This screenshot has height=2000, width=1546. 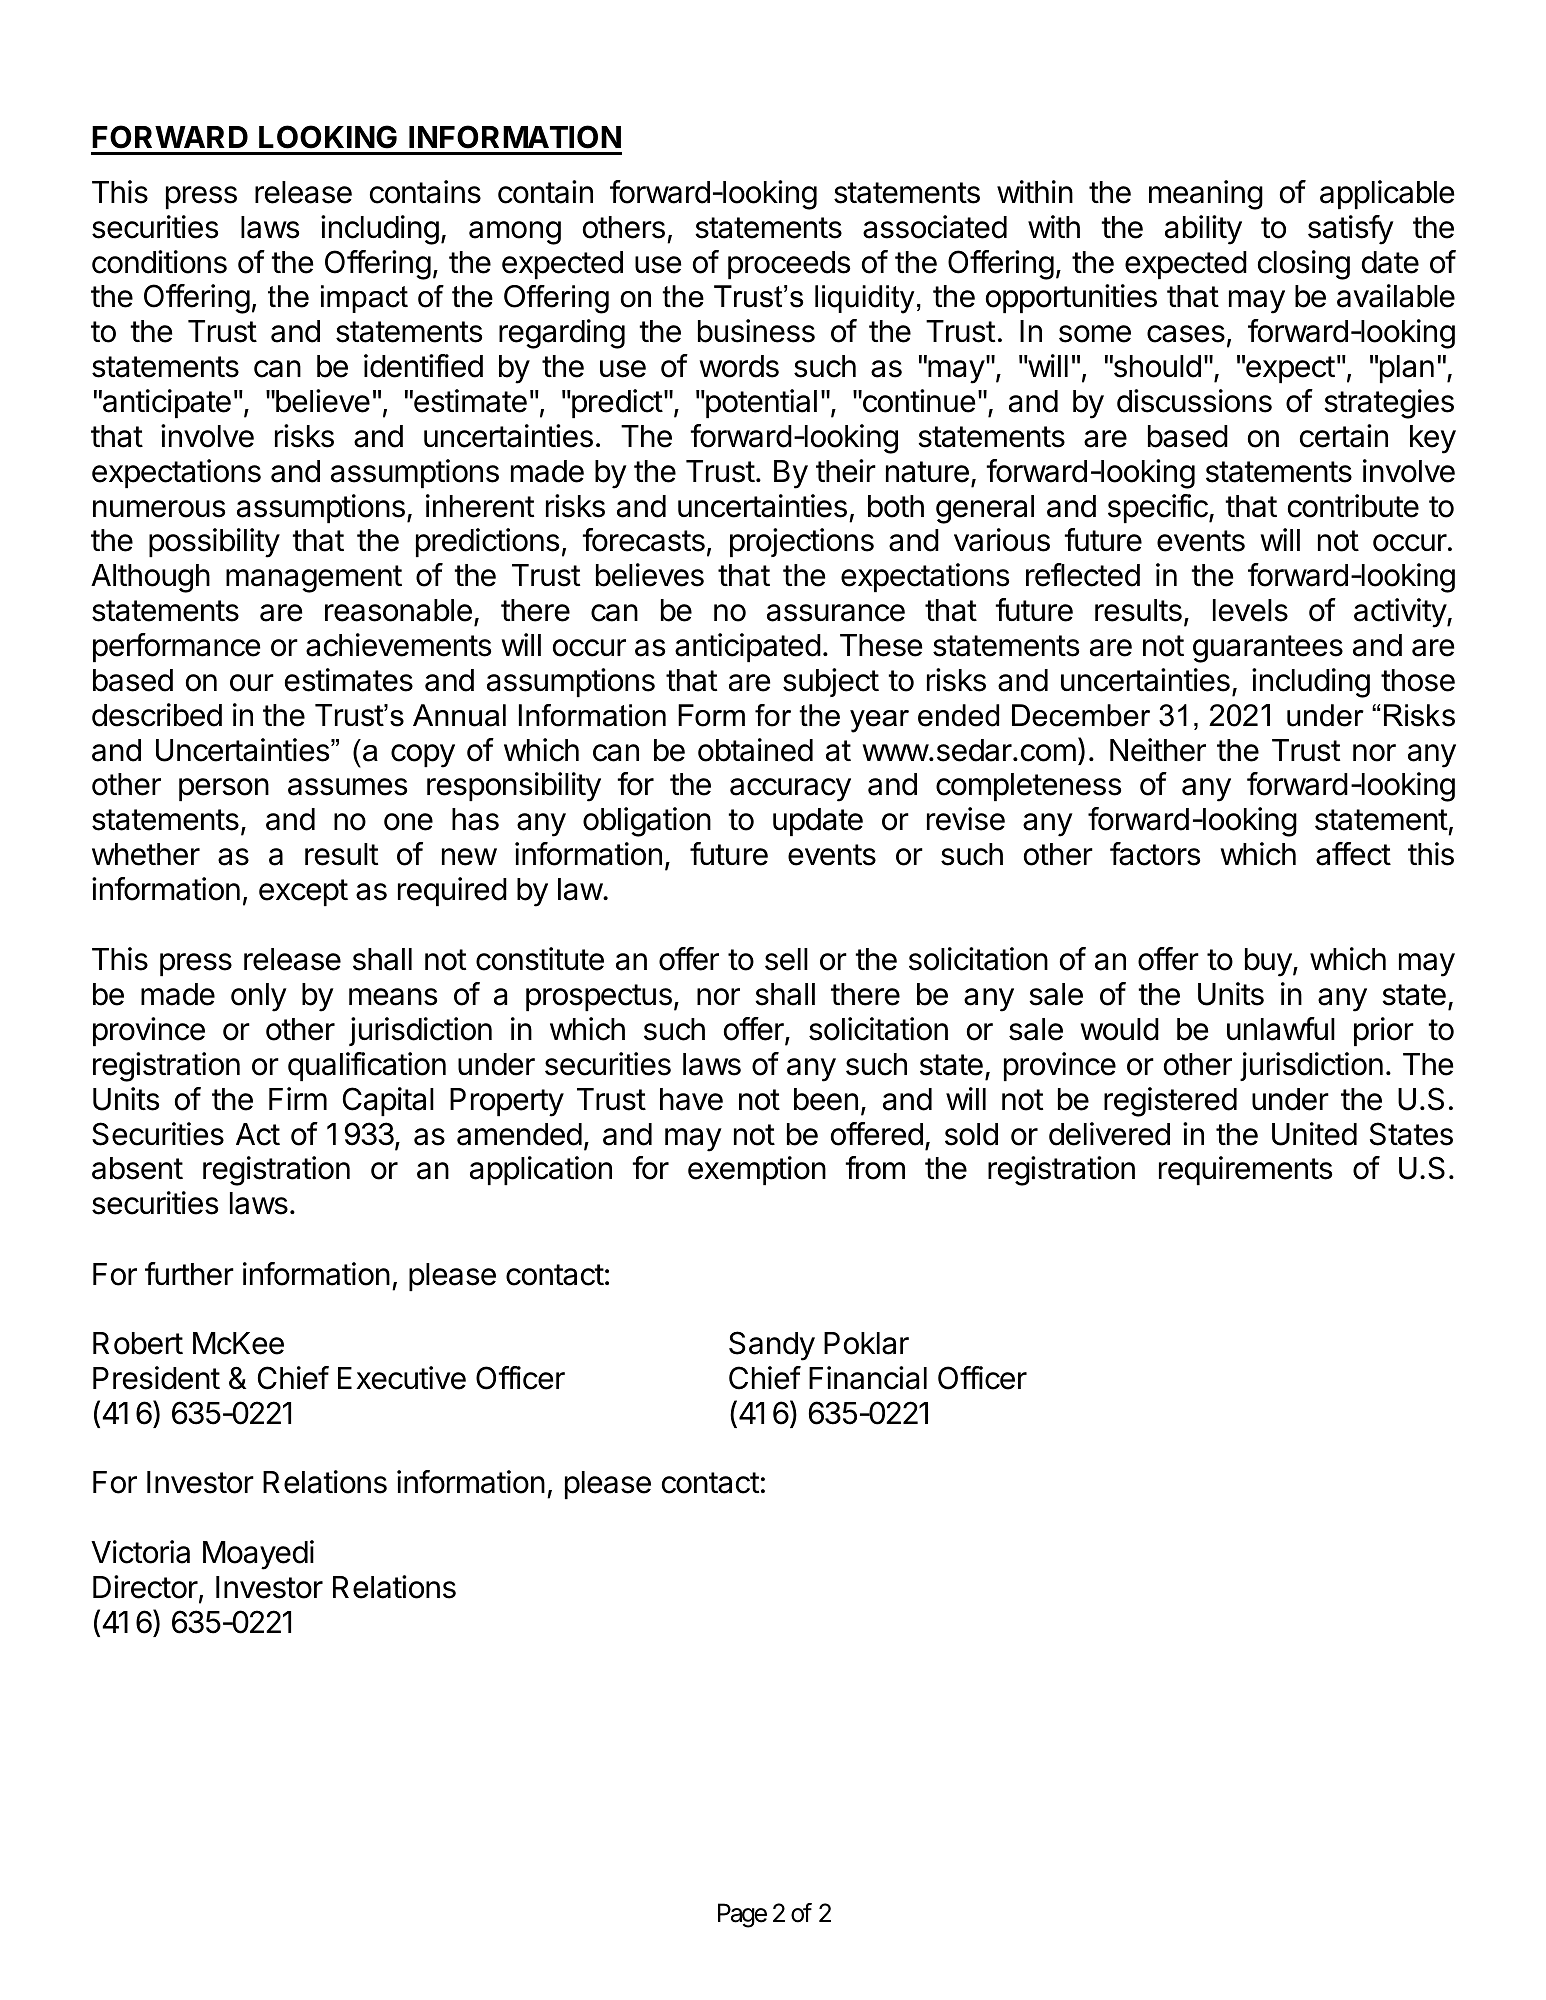 What do you see at coordinates (772, 1346) in the screenshot?
I see `Sandy` at bounding box center [772, 1346].
